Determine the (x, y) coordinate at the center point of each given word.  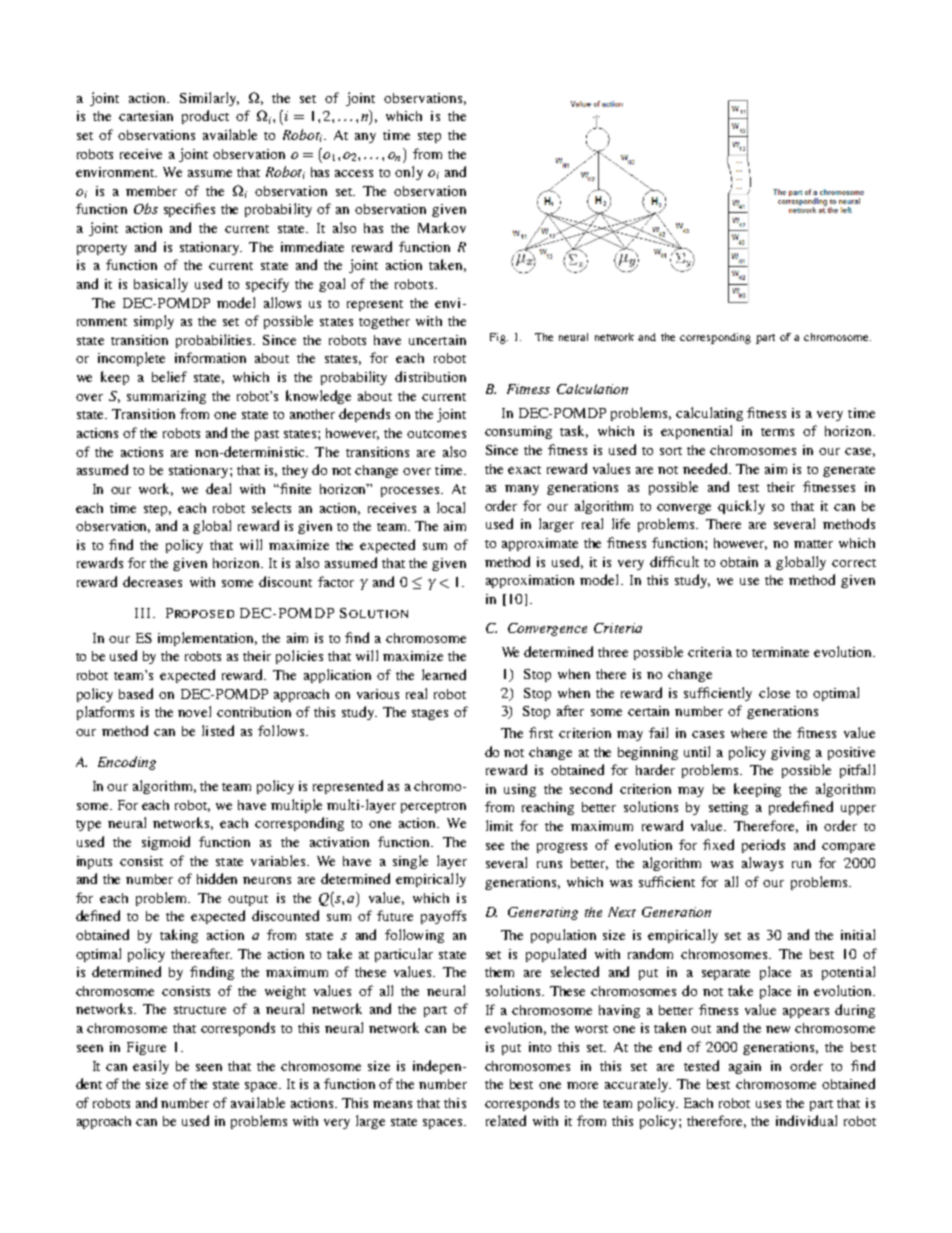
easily (151, 1067)
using (520, 790)
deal (218, 488)
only (409, 173)
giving (790, 753)
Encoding (127, 763)
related (506, 1120)
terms (777, 432)
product (205, 117)
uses (768, 1104)
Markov (442, 227)
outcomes (436, 434)
